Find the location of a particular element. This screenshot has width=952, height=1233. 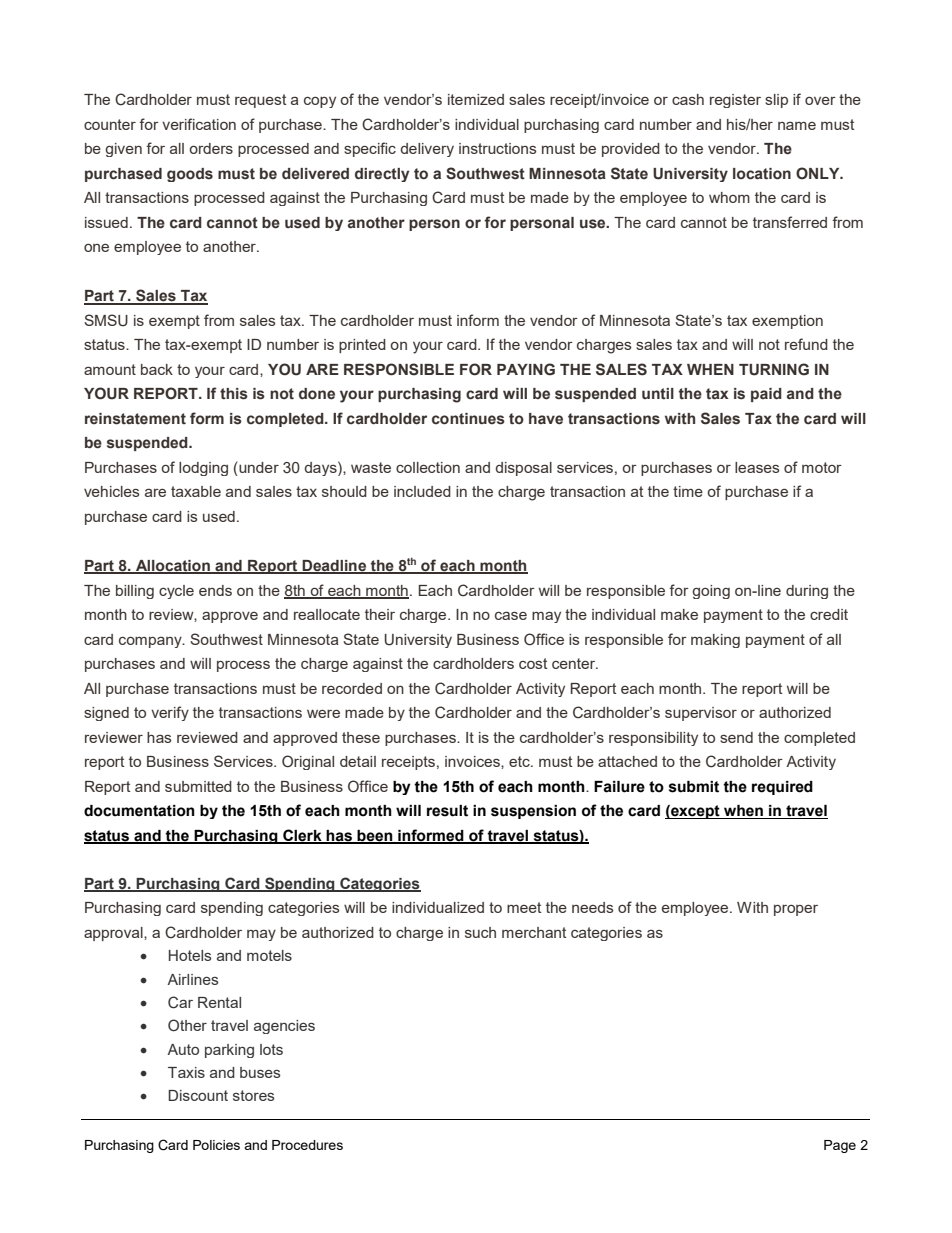

back is located at coordinates (157, 369).
